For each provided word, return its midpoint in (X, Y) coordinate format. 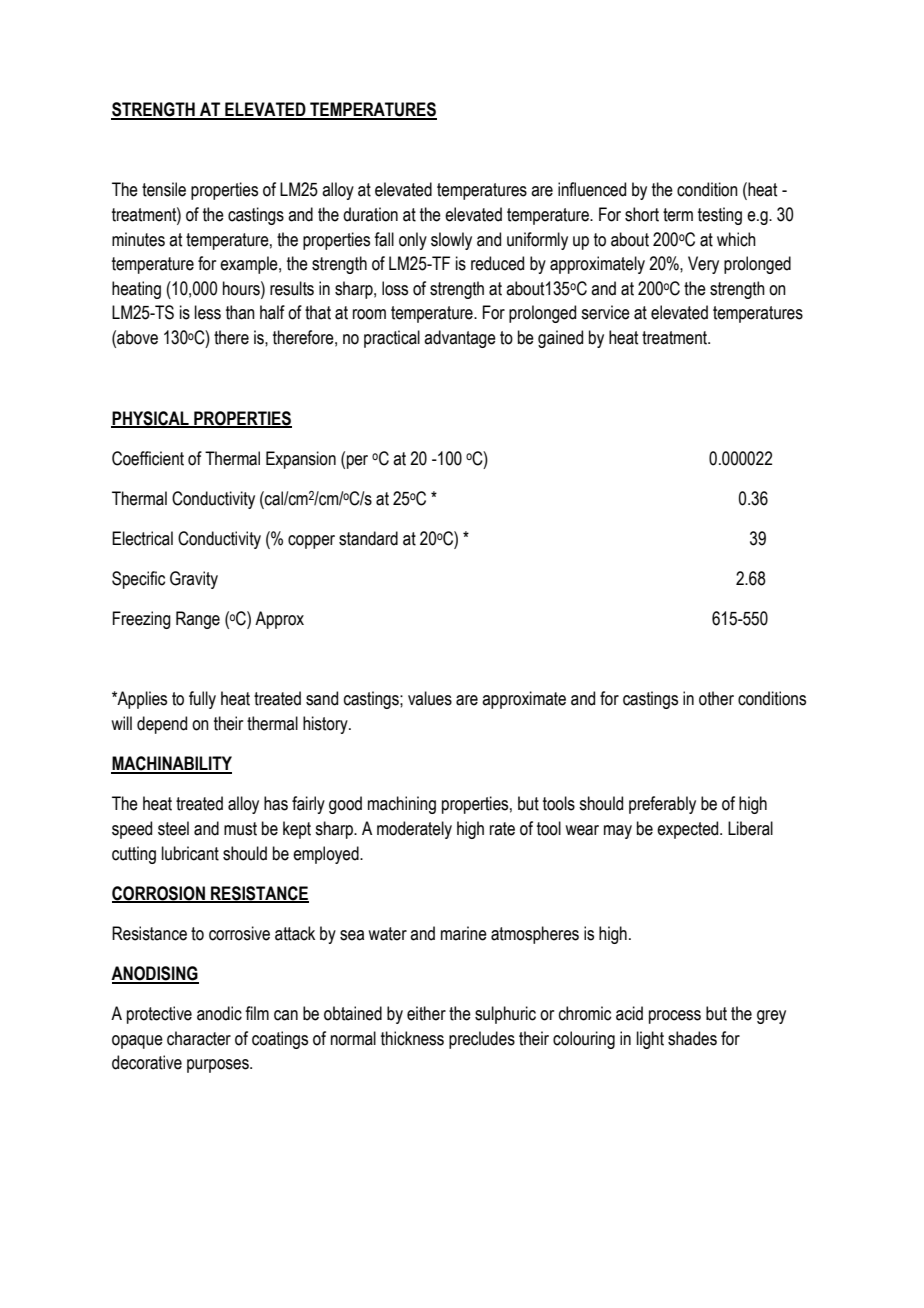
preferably (662, 805)
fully (202, 700)
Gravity (194, 580)
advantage (460, 339)
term (678, 215)
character (199, 1038)
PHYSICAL (151, 419)
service (605, 312)
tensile (164, 189)
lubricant (190, 853)
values (430, 698)
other (716, 698)
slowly (451, 241)
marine (464, 933)
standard (368, 538)
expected (689, 830)
